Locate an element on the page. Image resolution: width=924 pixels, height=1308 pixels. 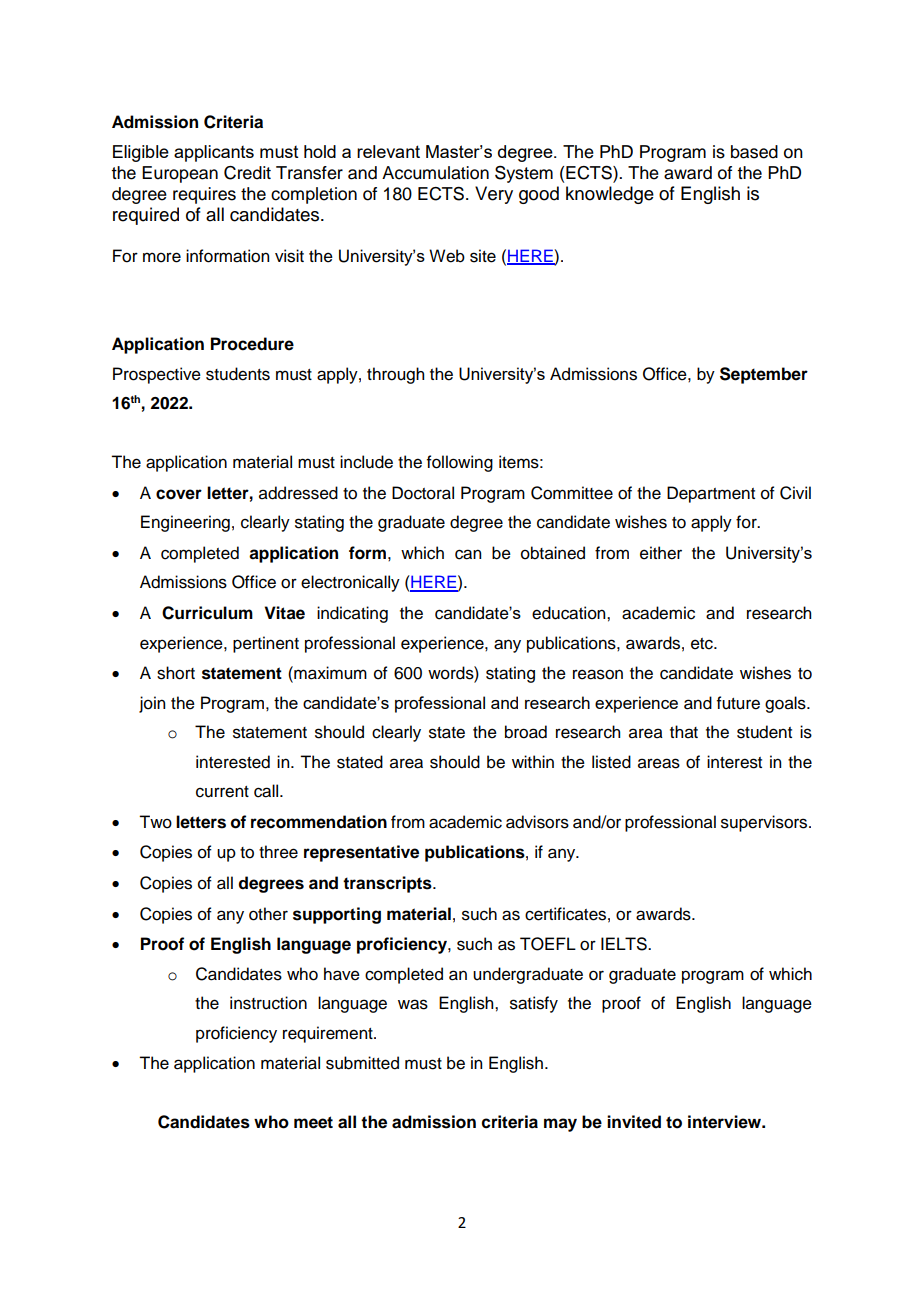
Curriculum is located at coordinates (207, 613).
